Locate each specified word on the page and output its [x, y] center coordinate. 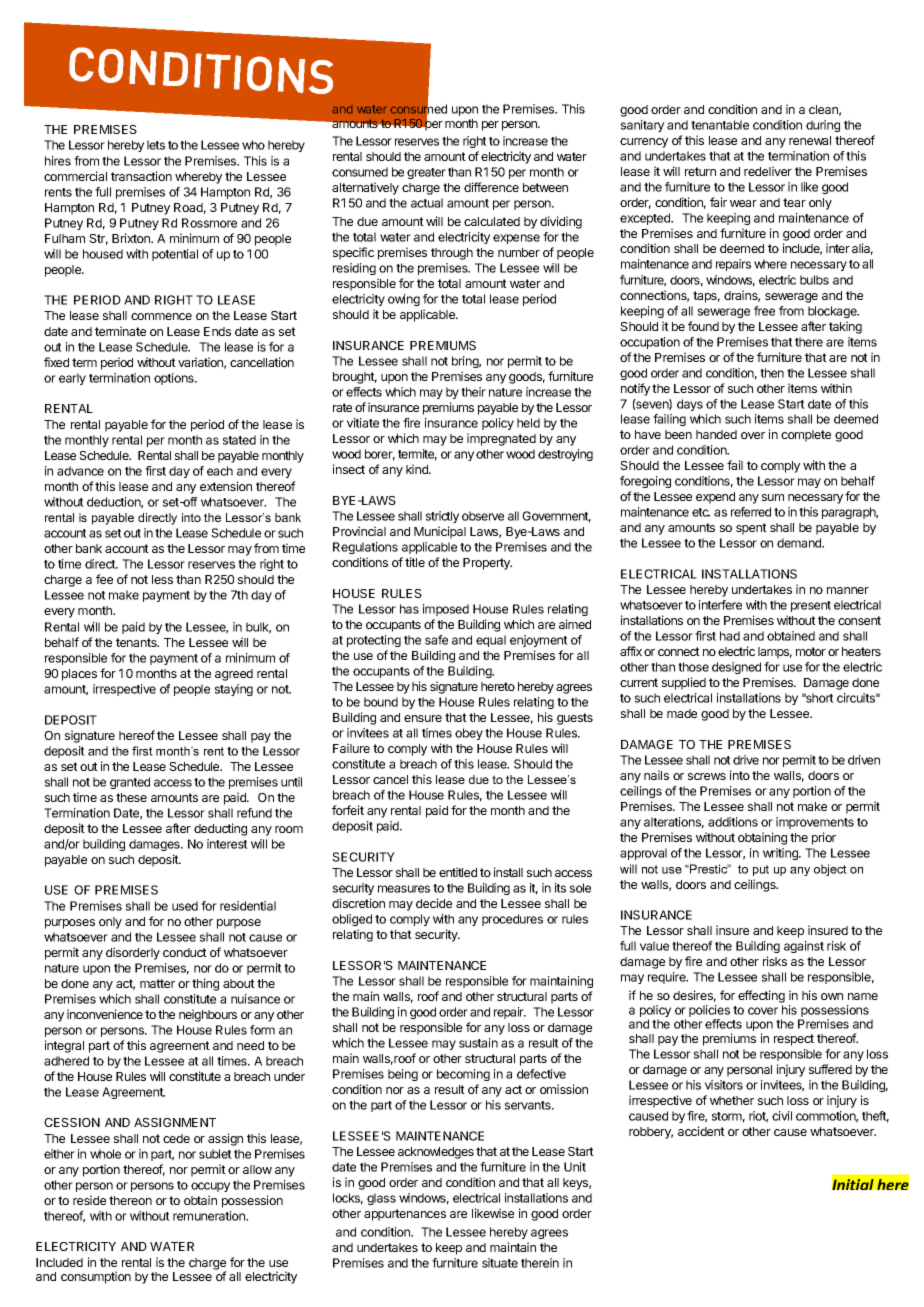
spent [751, 529]
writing [781, 854]
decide [434, 903]
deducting [220, 829]
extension [226, 486]
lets [156, 145]
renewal [810, 140]
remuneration [210, 1216]
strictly [442, 517]
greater [426, 173]
